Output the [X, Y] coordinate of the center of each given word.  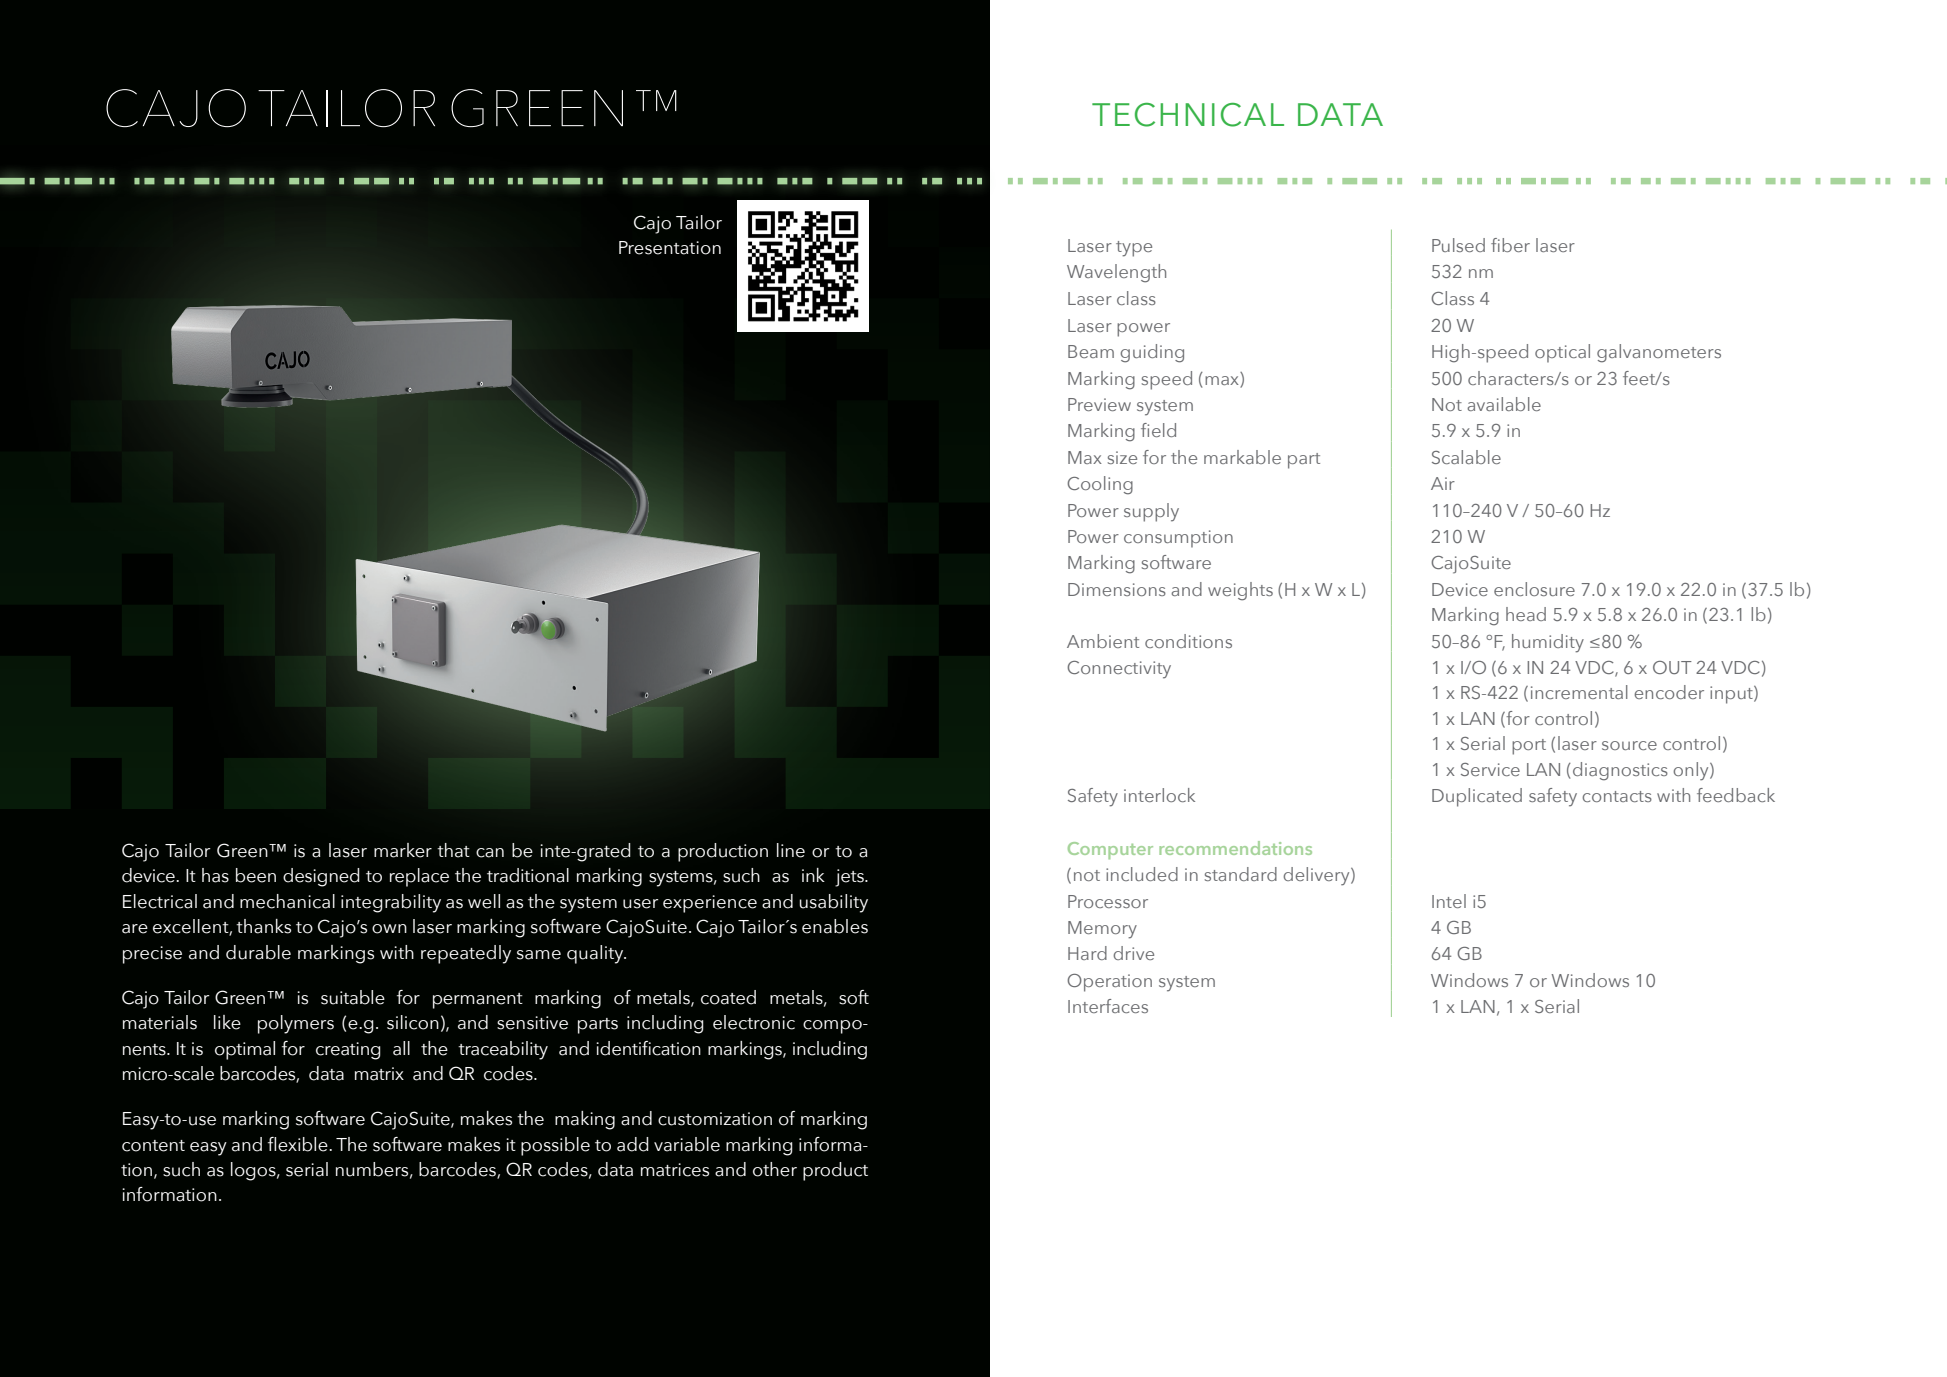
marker [403, 850]
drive [1133, 953]
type [1134, 249]
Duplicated [1477, 797]
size [1122, 457]
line [791, 850]
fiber [1510, 245]
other [775, 1169]
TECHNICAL [1188, 115]
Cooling [1100, 485]
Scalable [1466, 457]
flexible [299, 1144]
